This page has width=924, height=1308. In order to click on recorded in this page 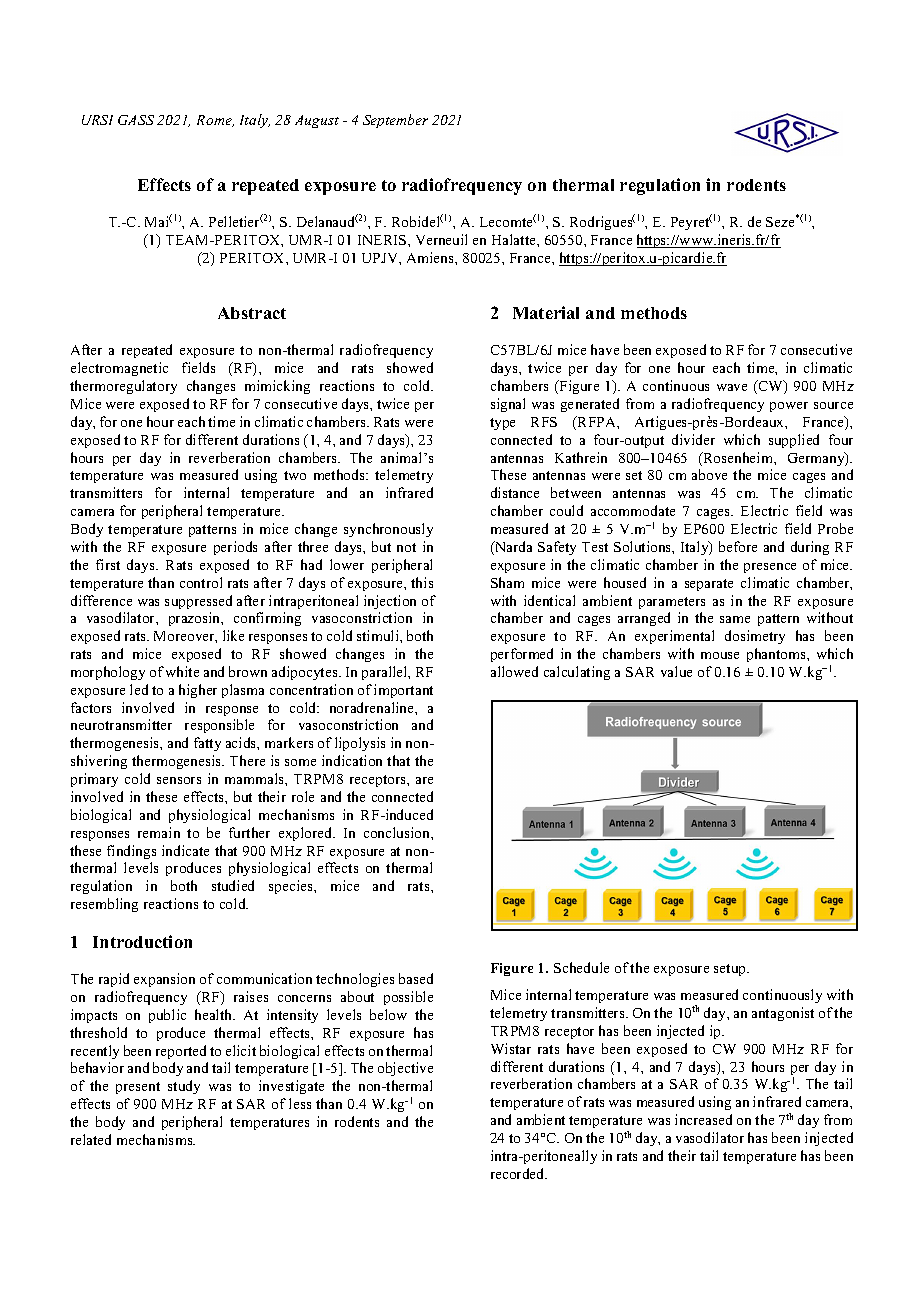, I will do `click(519, 1173)`.
